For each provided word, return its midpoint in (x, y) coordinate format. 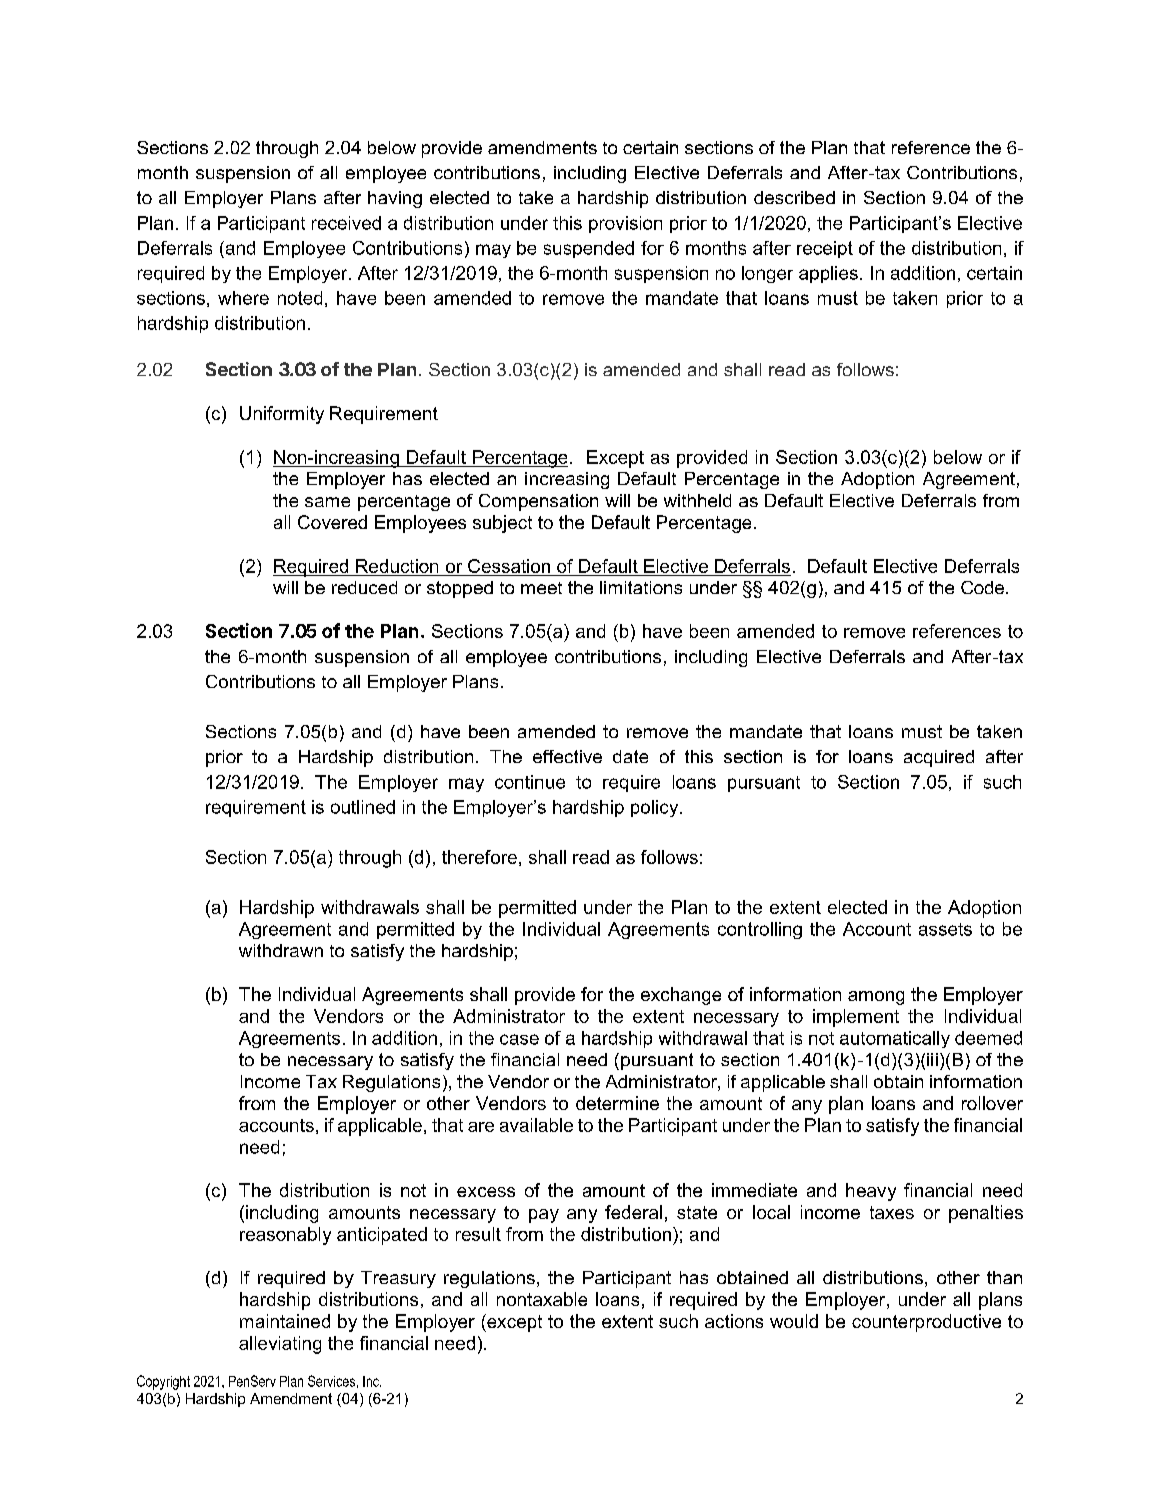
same (327, 502)
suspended (589, 249)
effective (567, 756)
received (346, 223)
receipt (825, 249)
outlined (363, 807)
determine (617, 1103)
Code (982, 587)
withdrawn (281, 950)
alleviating (280, 1345)
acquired (939, 758)
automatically (895, 1039)
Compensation (538, 502)
